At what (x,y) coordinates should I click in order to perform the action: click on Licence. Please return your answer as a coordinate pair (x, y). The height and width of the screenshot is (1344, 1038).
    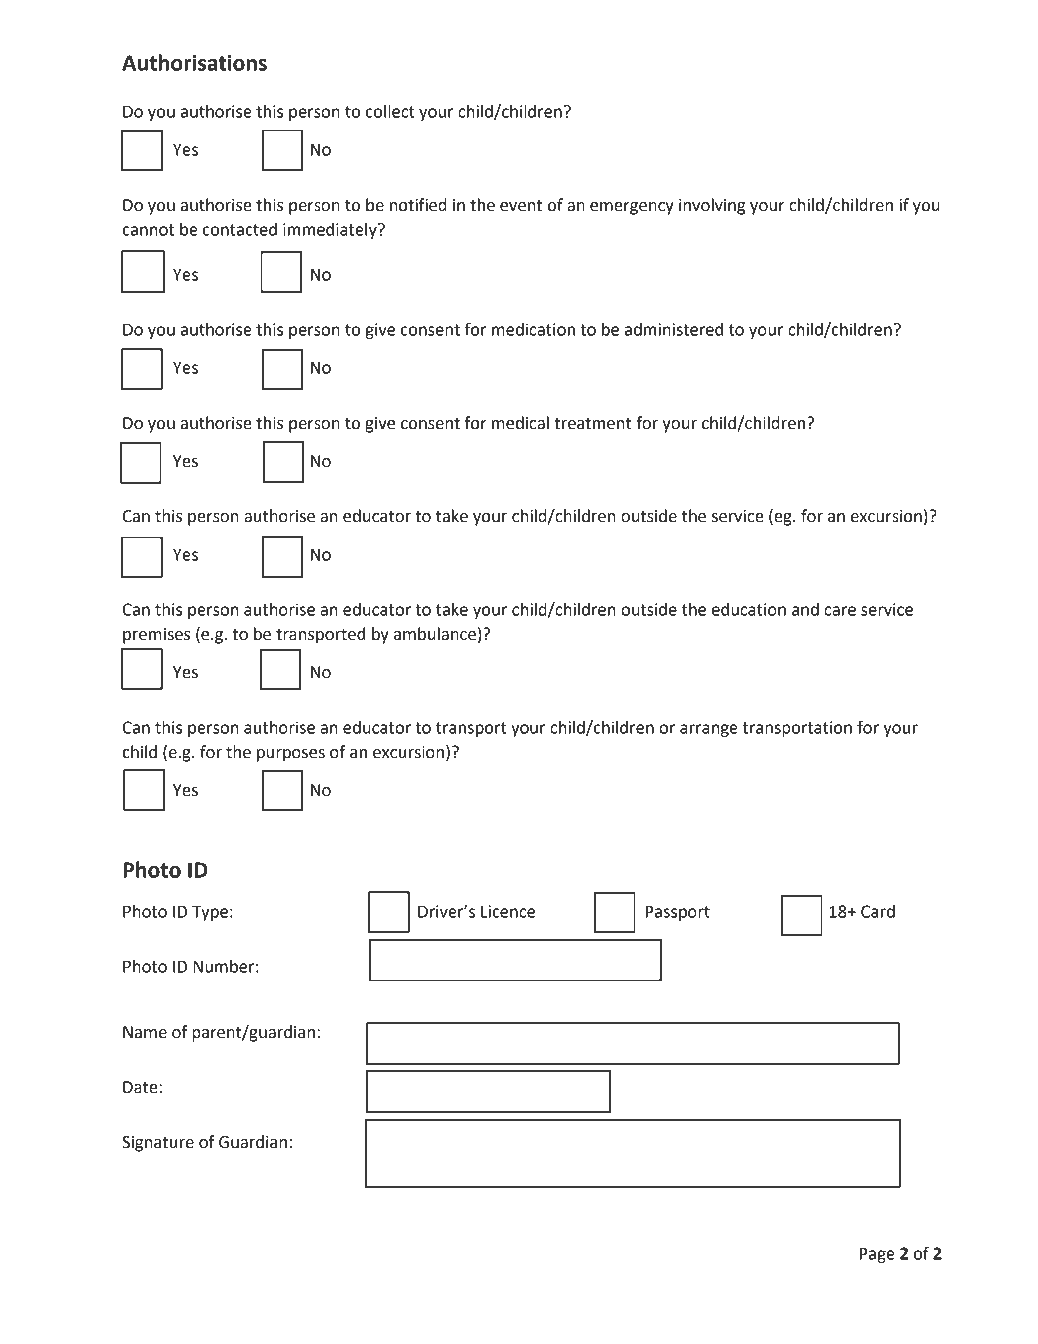
    Looking at the image, I should click on (508, 911).
